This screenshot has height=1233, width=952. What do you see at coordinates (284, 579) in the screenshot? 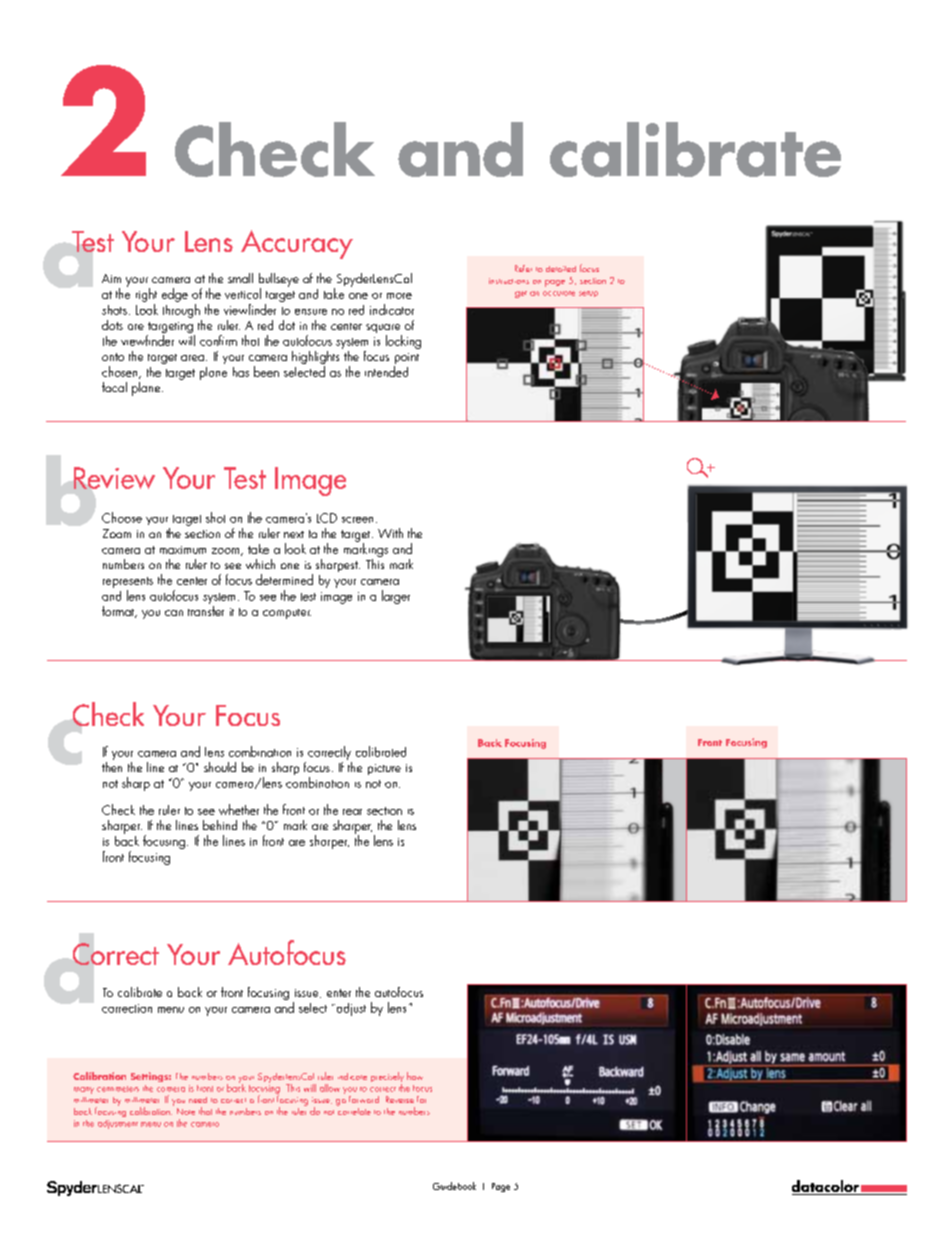
I see `determined` at bounding box center [284, 579].
